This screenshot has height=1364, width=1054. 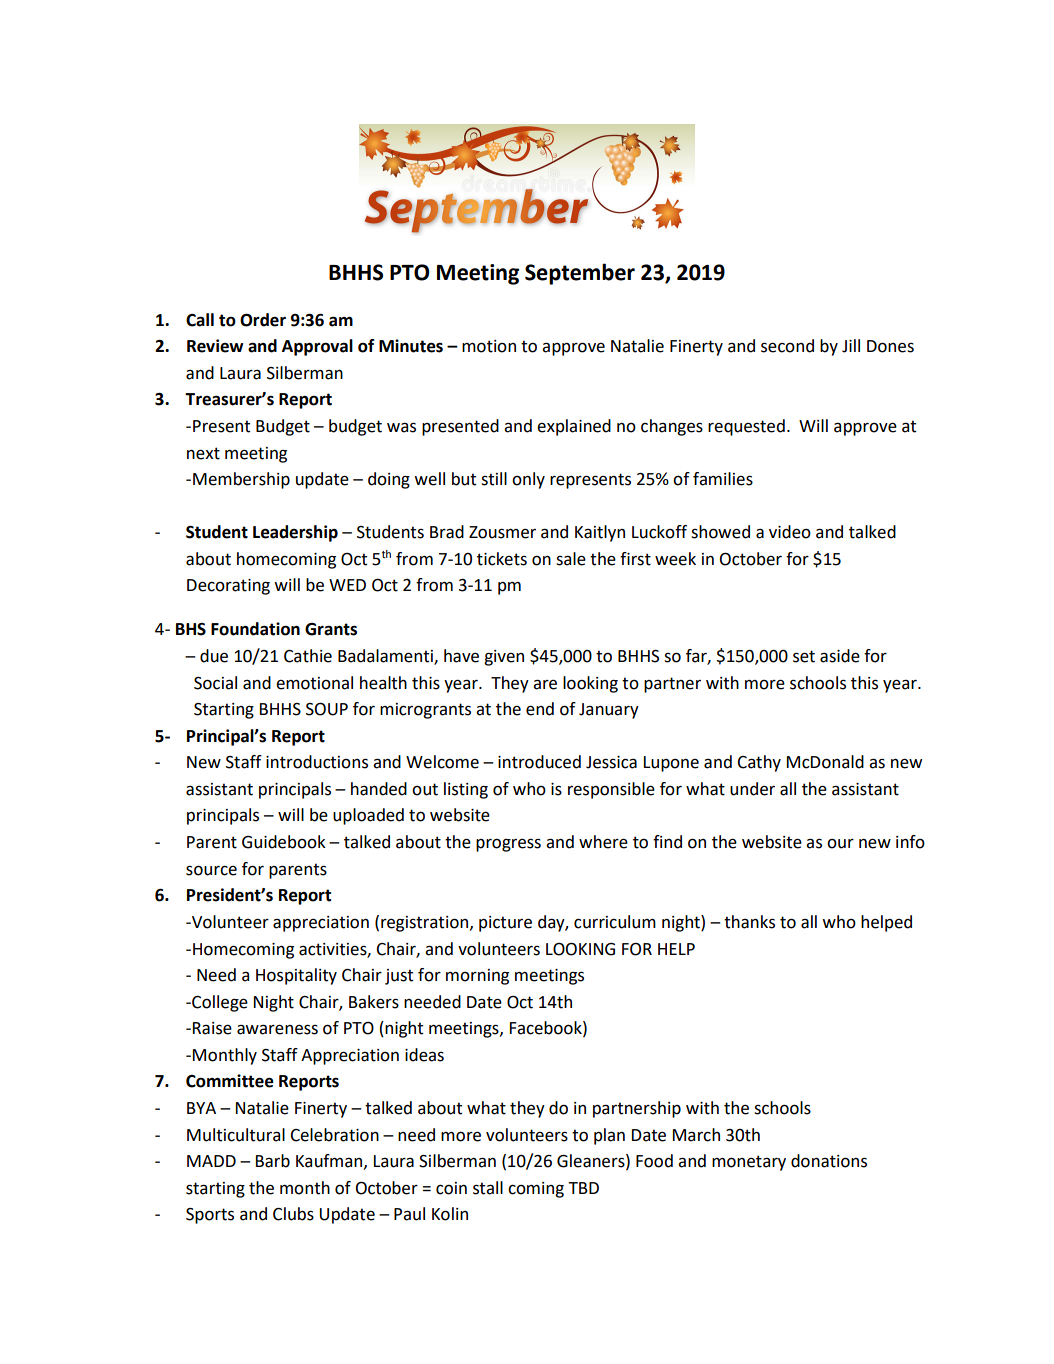 What do you see at coordinates (293, 1214) in the screenshot?
I see `Clubs` at bounding box center [293, 1214].
